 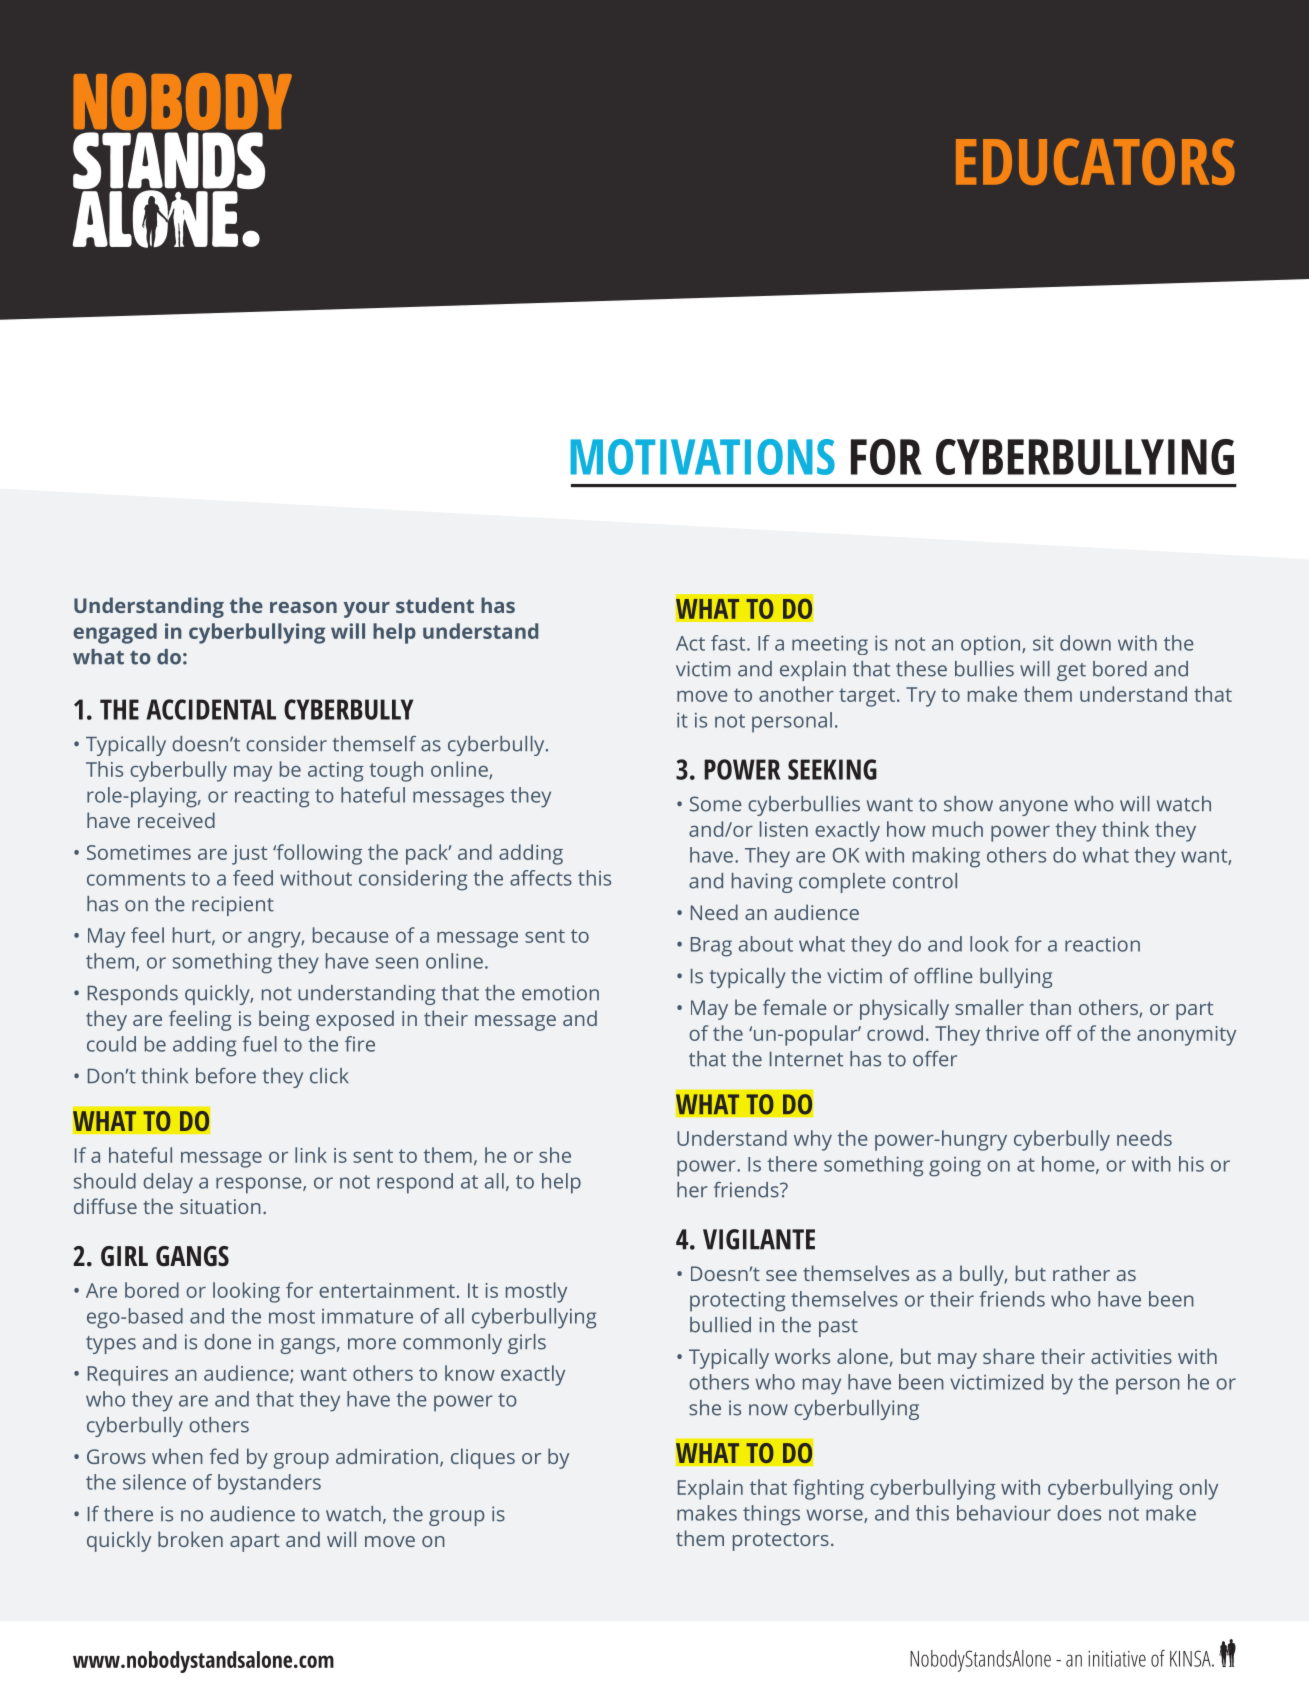 I want to click on fast, so click(x=729, y=643).
